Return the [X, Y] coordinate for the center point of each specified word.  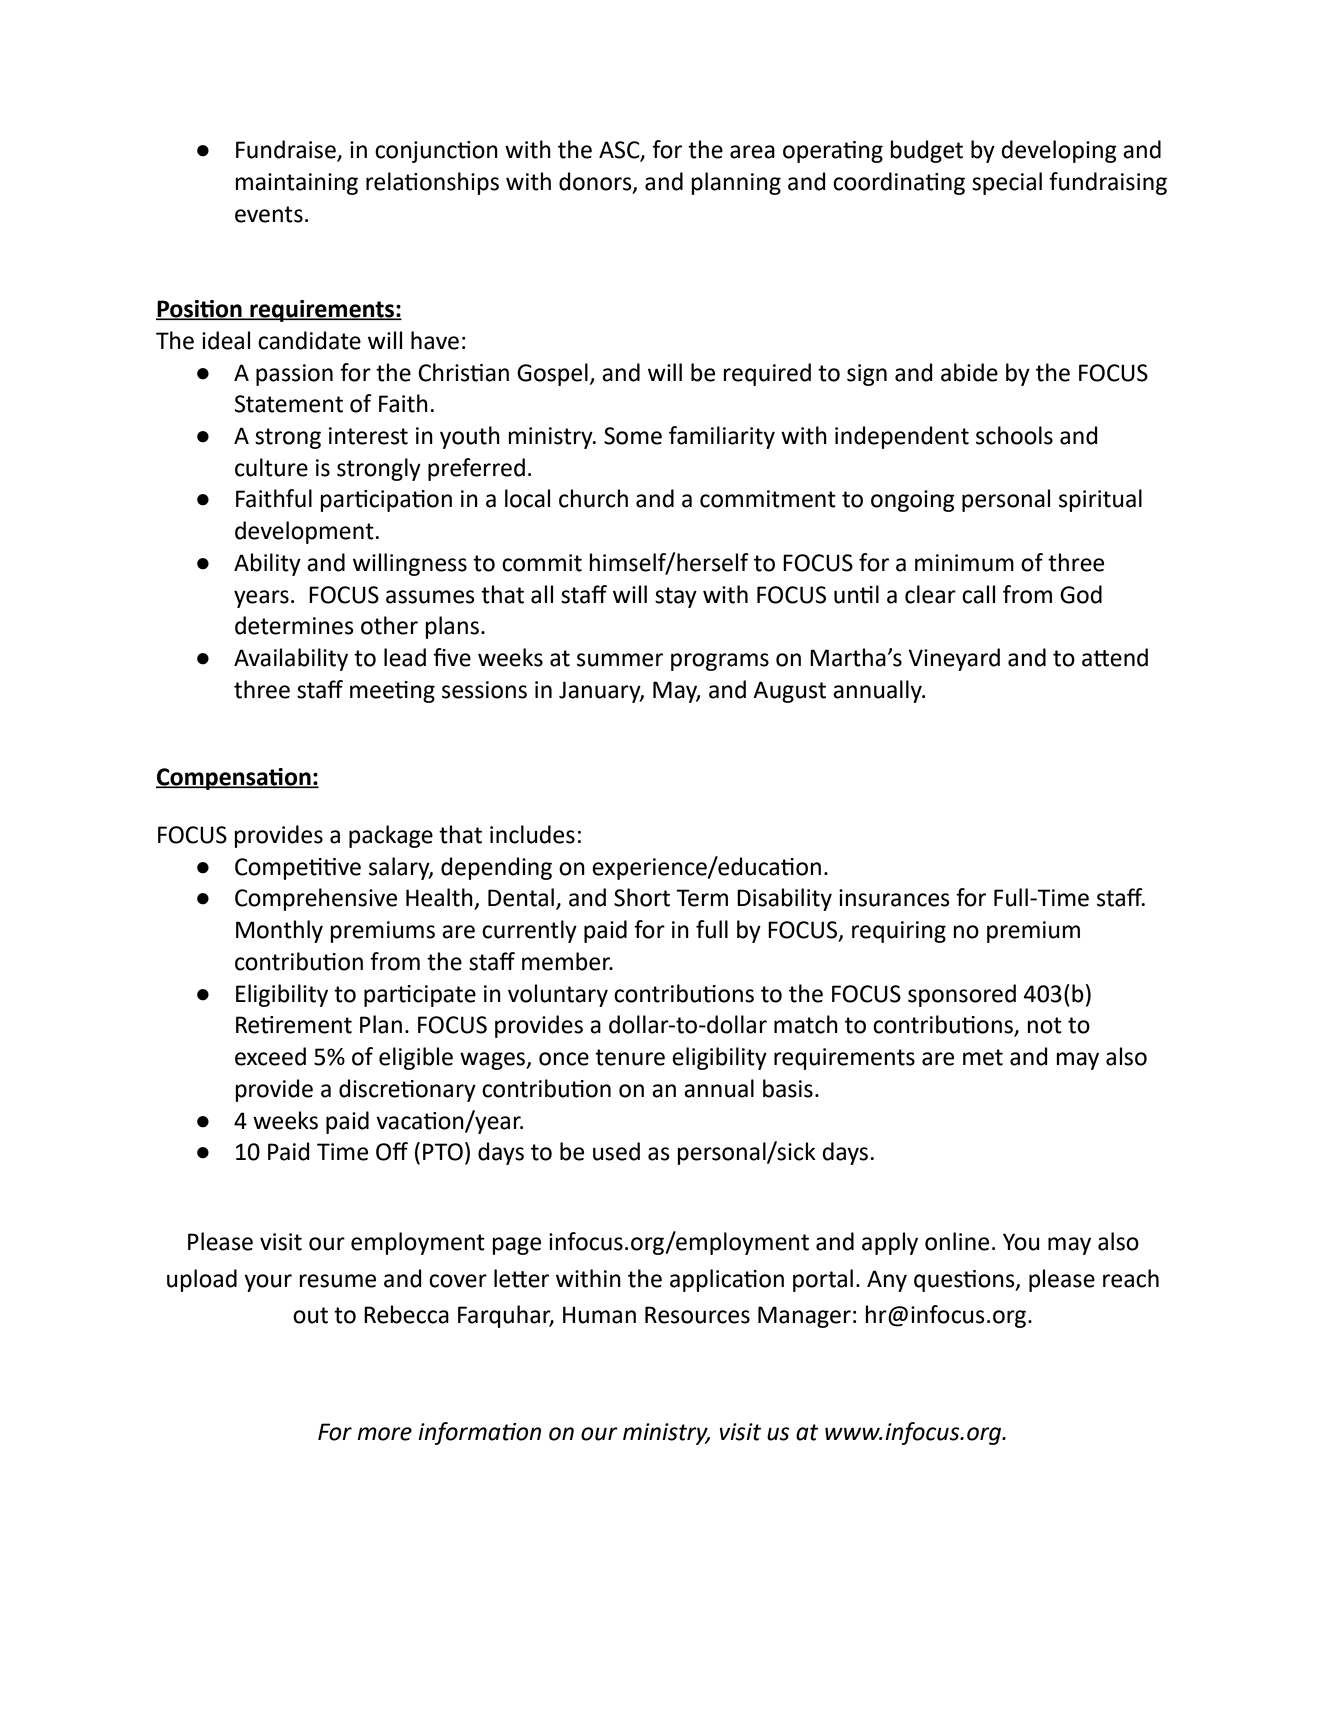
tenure [630, 1057]
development [304, 532]
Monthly [279, 931]
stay [676, 597]
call [978, 594]
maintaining [297, 184]
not [1045, 1025]
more [384, 1434]
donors [596, 182]
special [1007, 183]
